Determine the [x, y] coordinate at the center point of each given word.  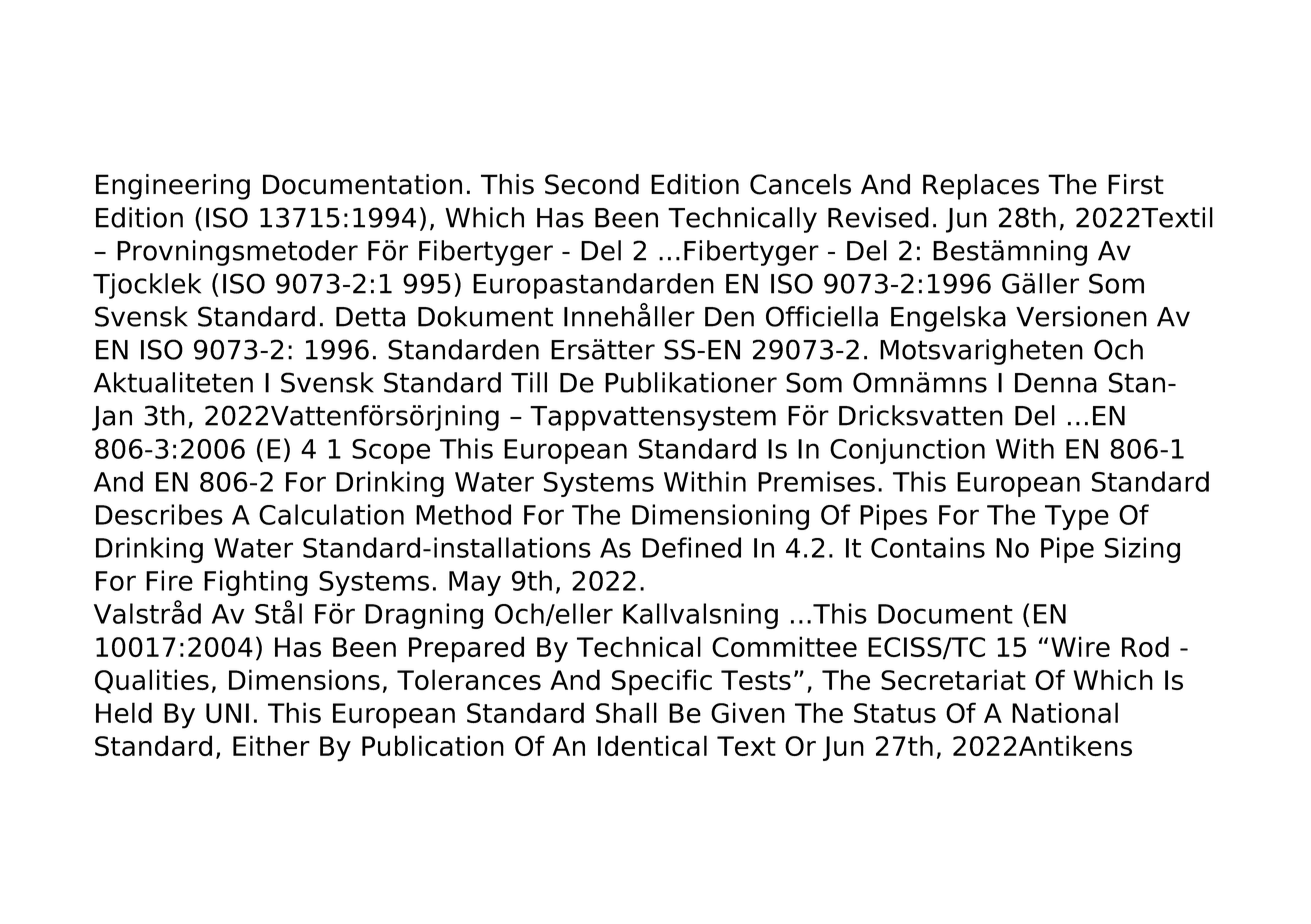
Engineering [173, 187]
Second [592, 184]
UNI [227, 713]
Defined [691, 547]
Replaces [981, 187]
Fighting [256, 583]
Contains [928, 547]
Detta [370, 317]
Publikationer [691, 382]
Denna [1056, 383]
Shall [626, 712]
